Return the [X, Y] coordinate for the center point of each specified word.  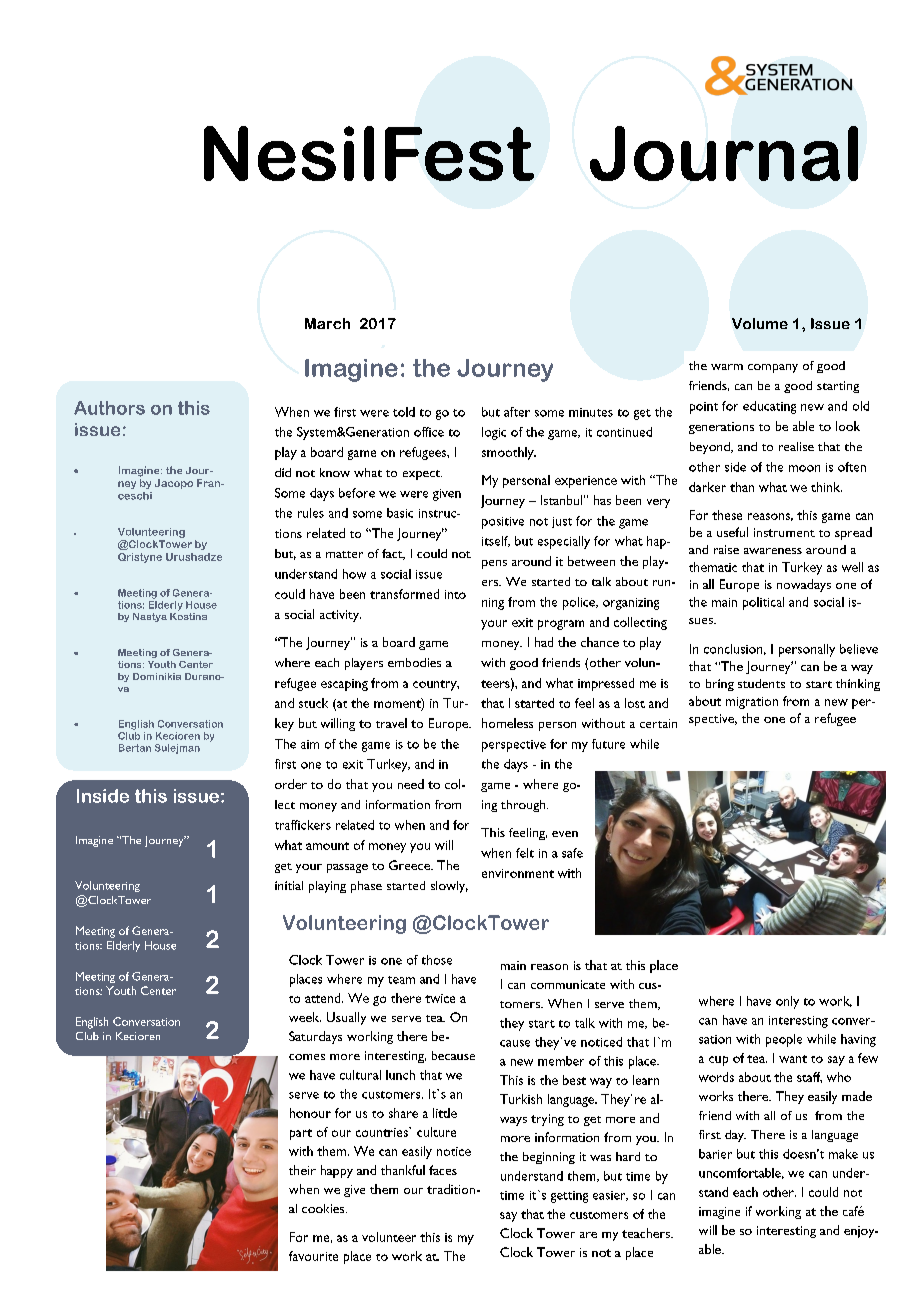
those [437, 960]
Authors [109, 408]
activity [340, 616]
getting [569, 1197]
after [517, 412]
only [787, 1002]
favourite [313, 1256]
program [561, 625]
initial [289, 885]
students [761, 683]
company [773, 368]
